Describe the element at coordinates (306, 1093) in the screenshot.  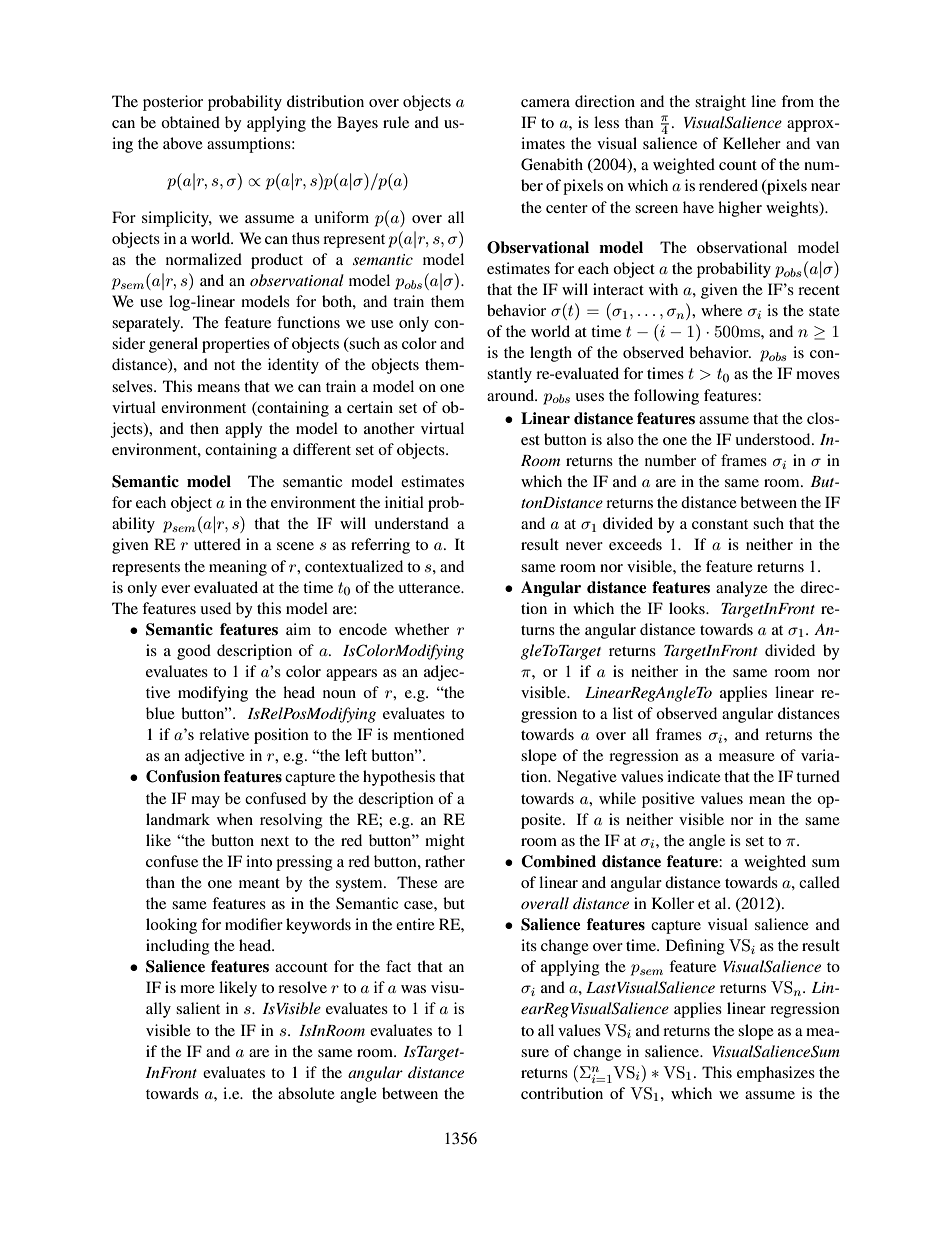
I see `absolute` at that location.
